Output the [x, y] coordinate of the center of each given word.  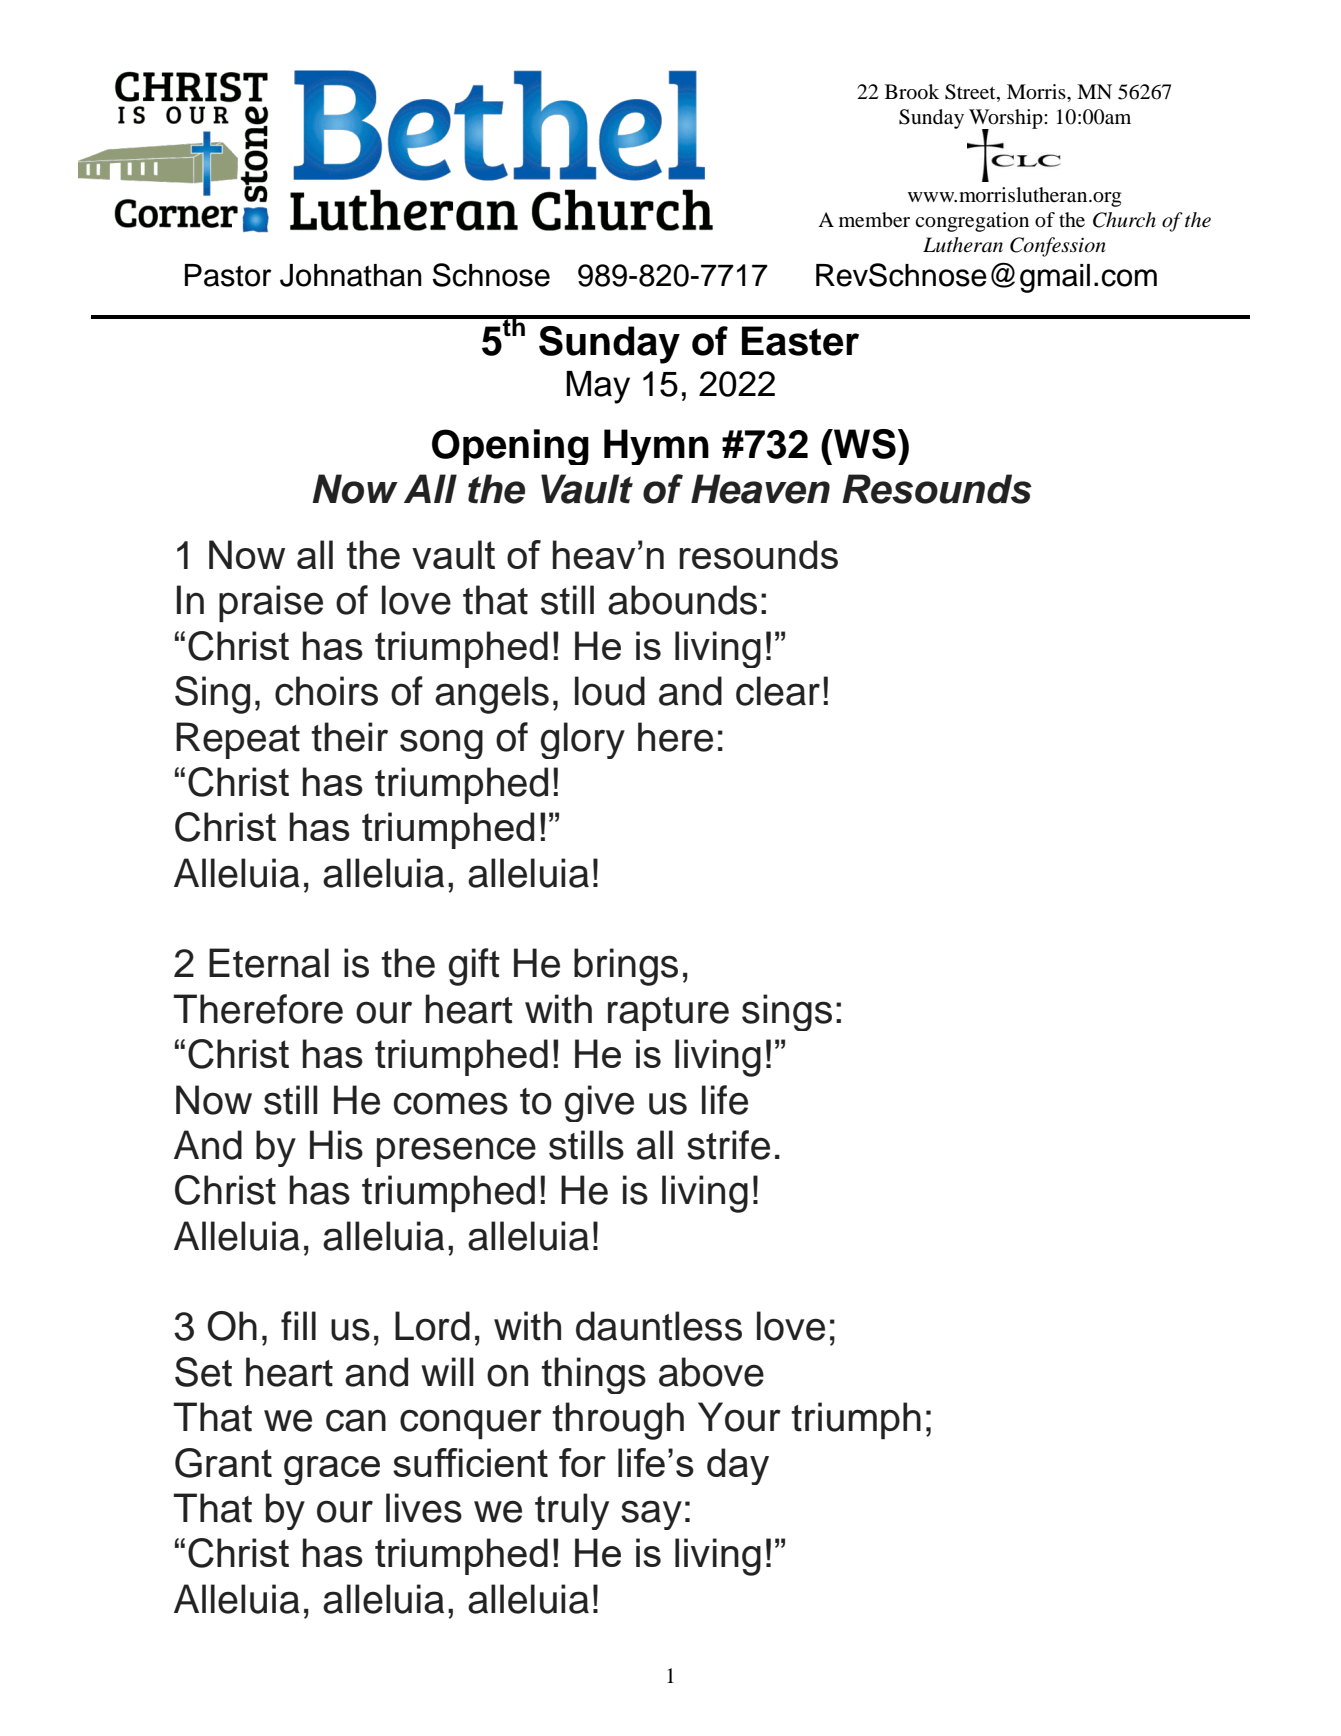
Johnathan [351, 275]
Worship [1007, 120]
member [874, 220]
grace [332, 1470]
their [349, 737]
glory [583, 740]
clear [778, 691]
